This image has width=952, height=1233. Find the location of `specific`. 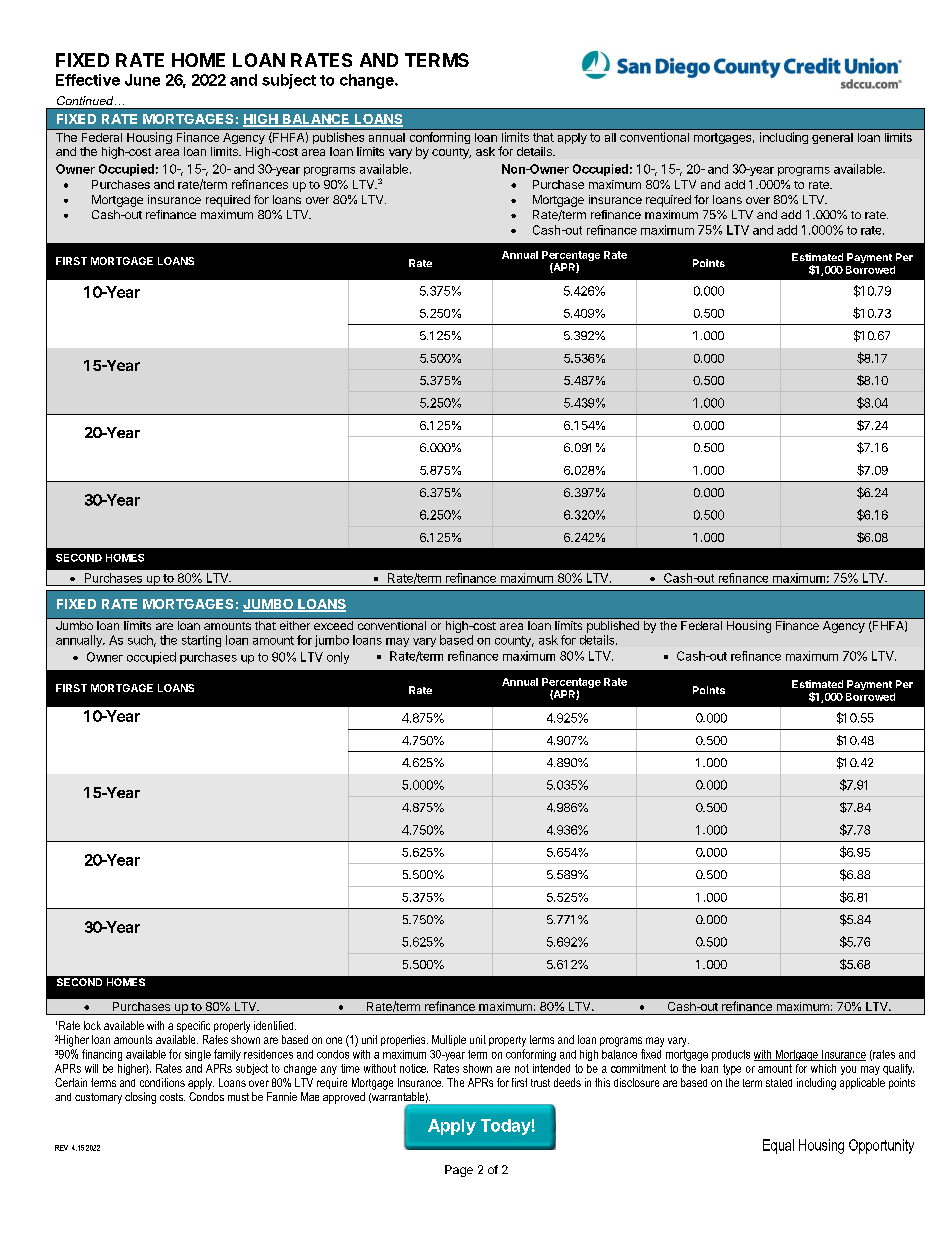

specific is located at coordinates (193, 1026).
